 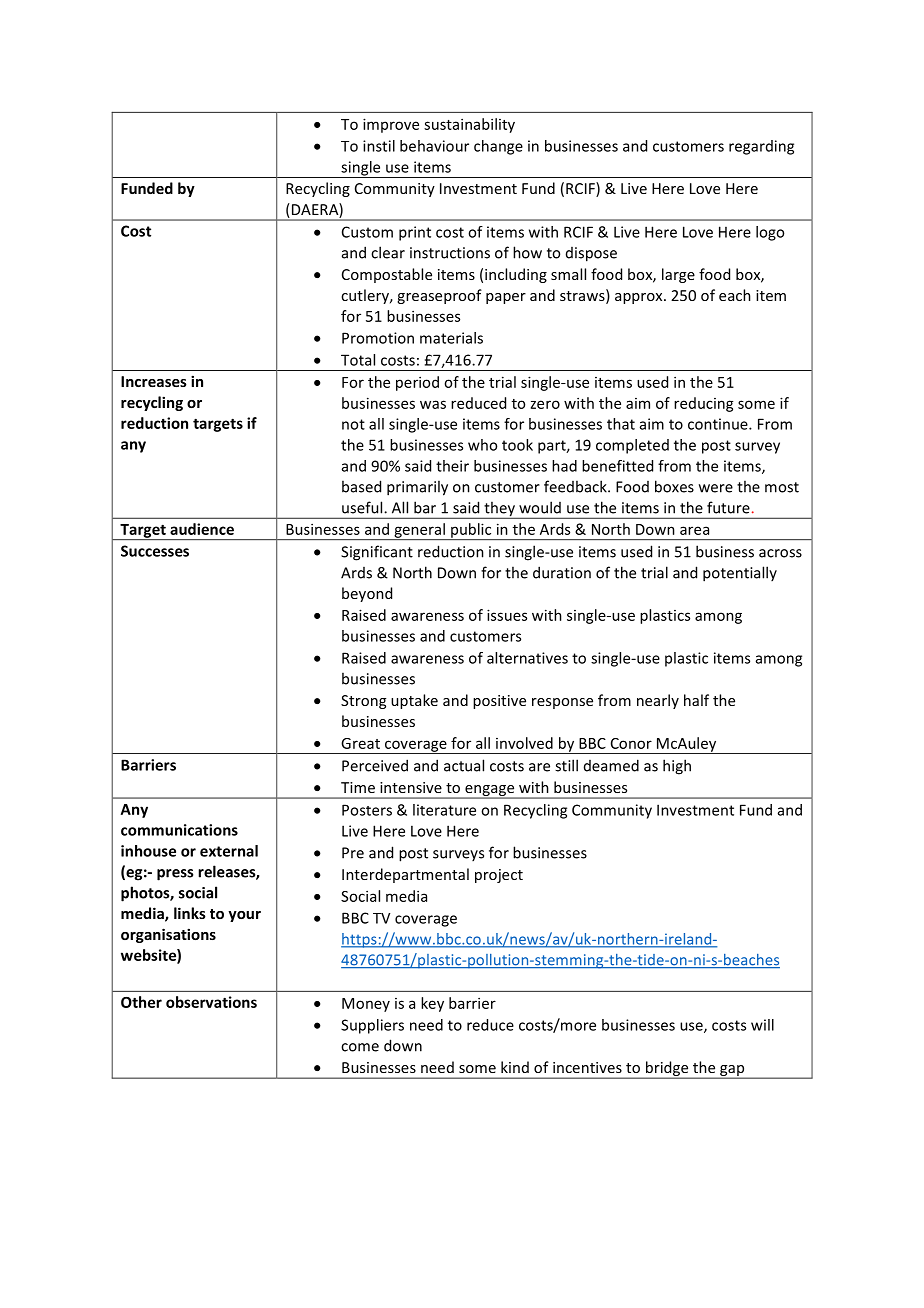 I want to click on audience, so click(x=202, y=529).
